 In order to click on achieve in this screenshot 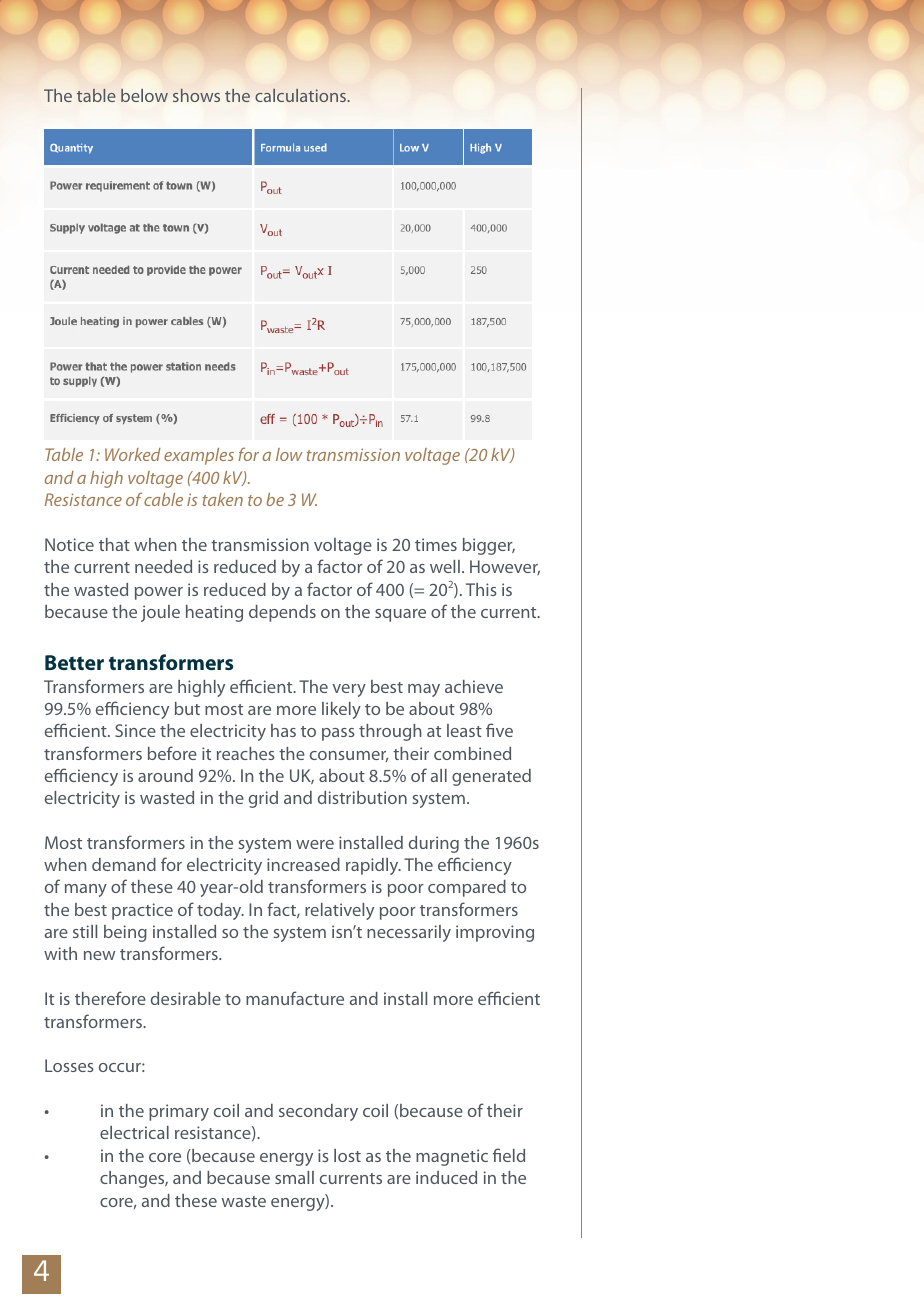, I will do `click(474, 686)`.
